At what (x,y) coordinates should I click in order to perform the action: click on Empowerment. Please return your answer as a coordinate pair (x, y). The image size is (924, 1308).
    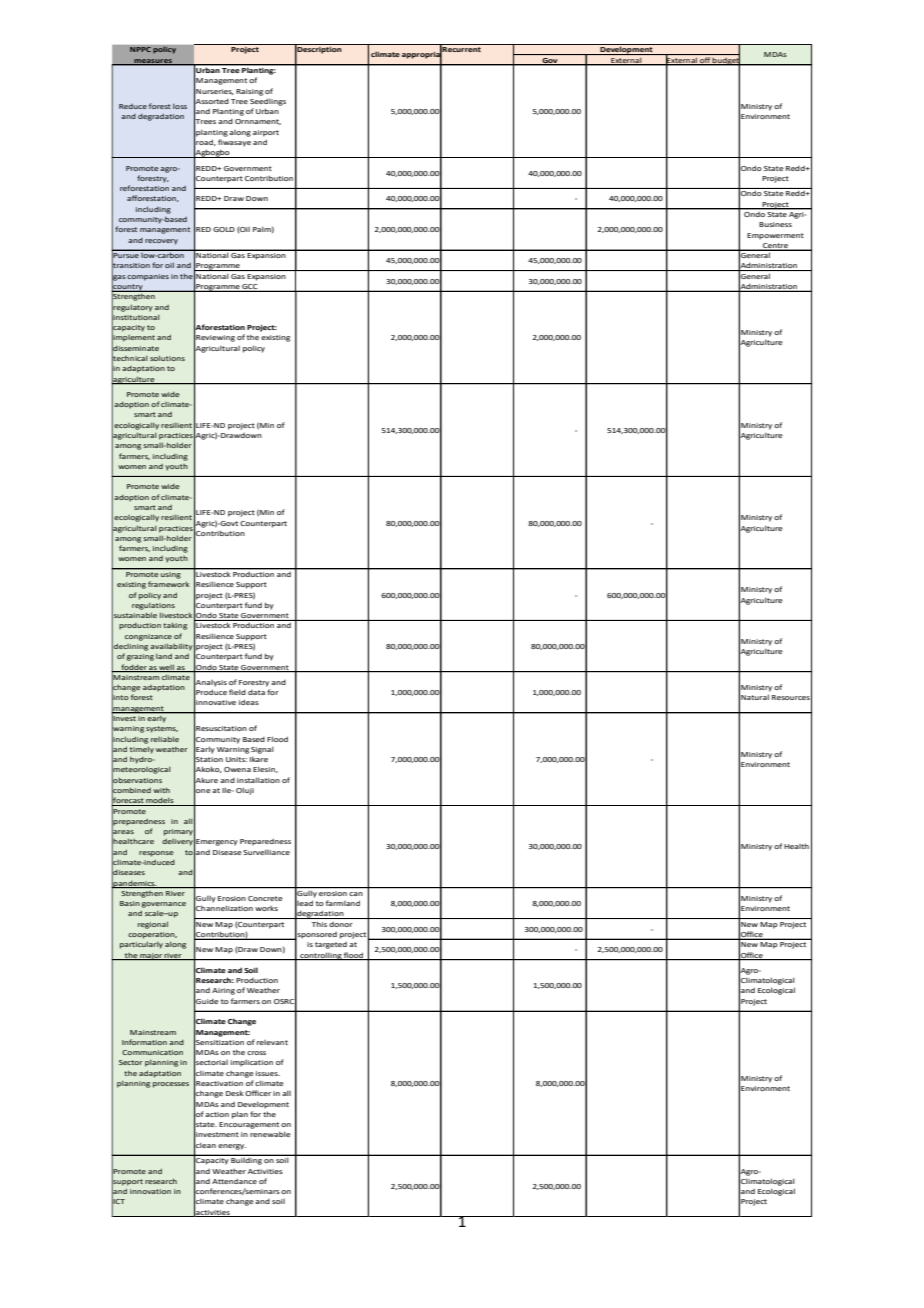
    Looking at the image, I should click on (775, 236).
